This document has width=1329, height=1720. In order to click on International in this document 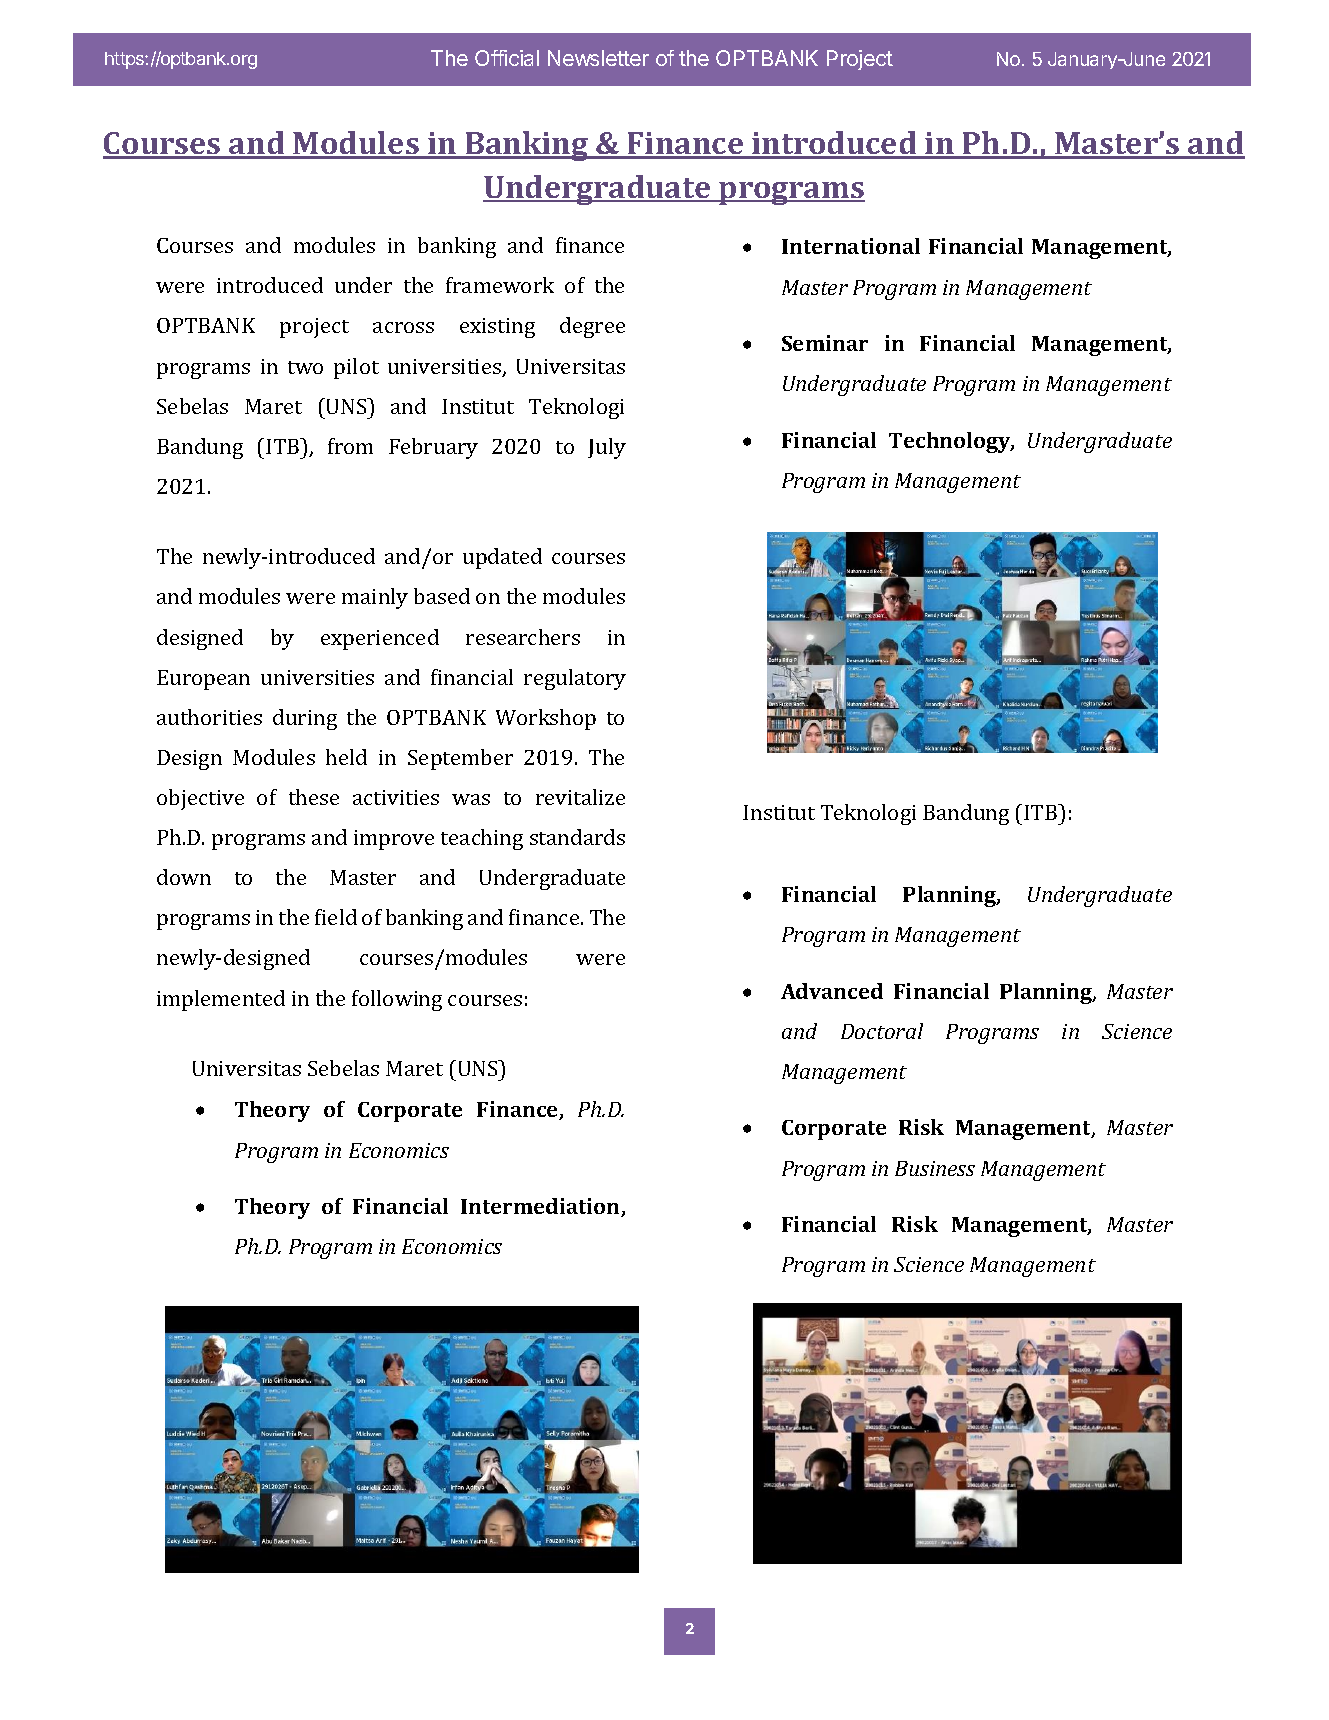, I will do `click(851, 246)`.
